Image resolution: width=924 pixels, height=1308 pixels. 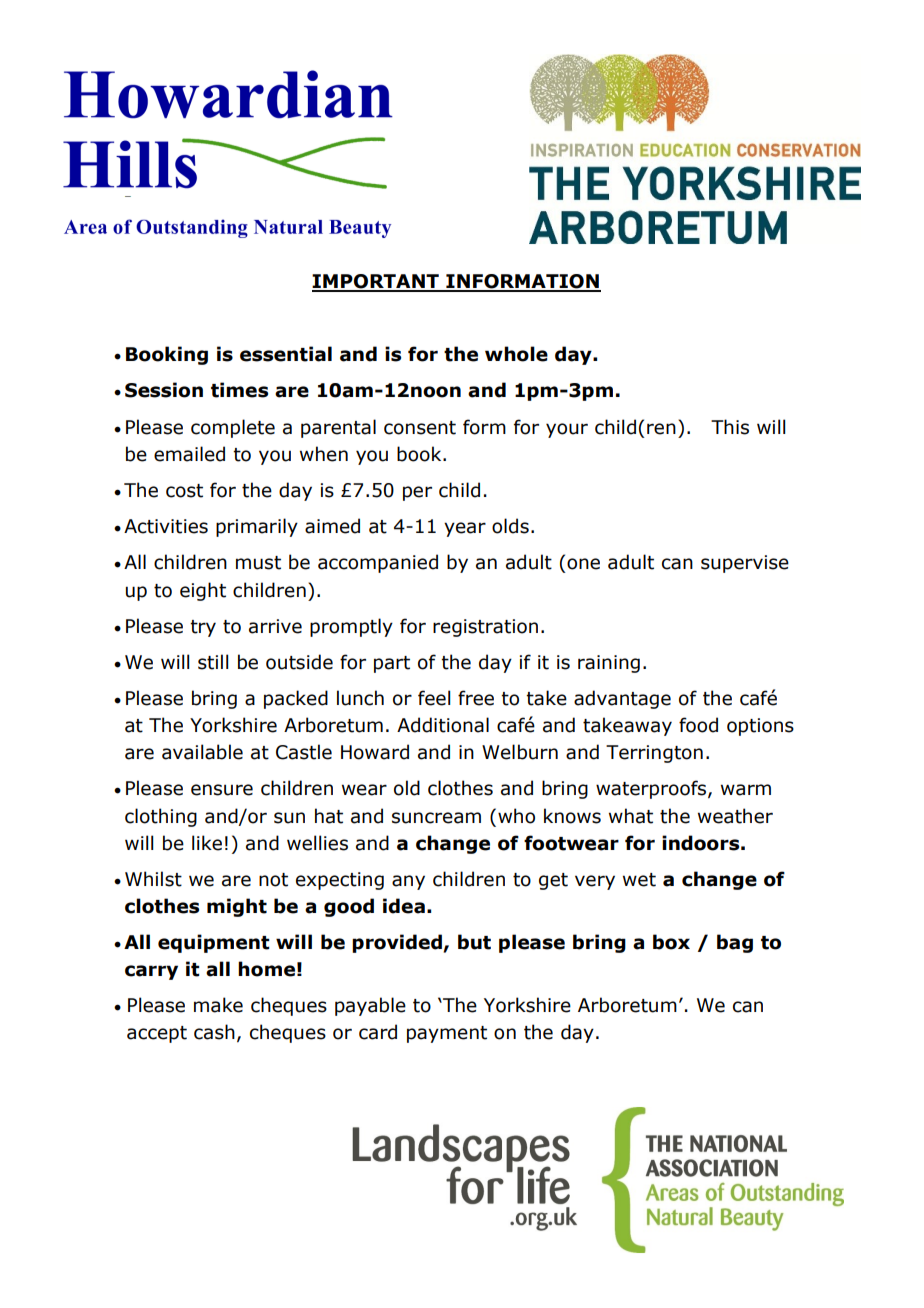 I want to click on make, so click(x=218, y=1005).
